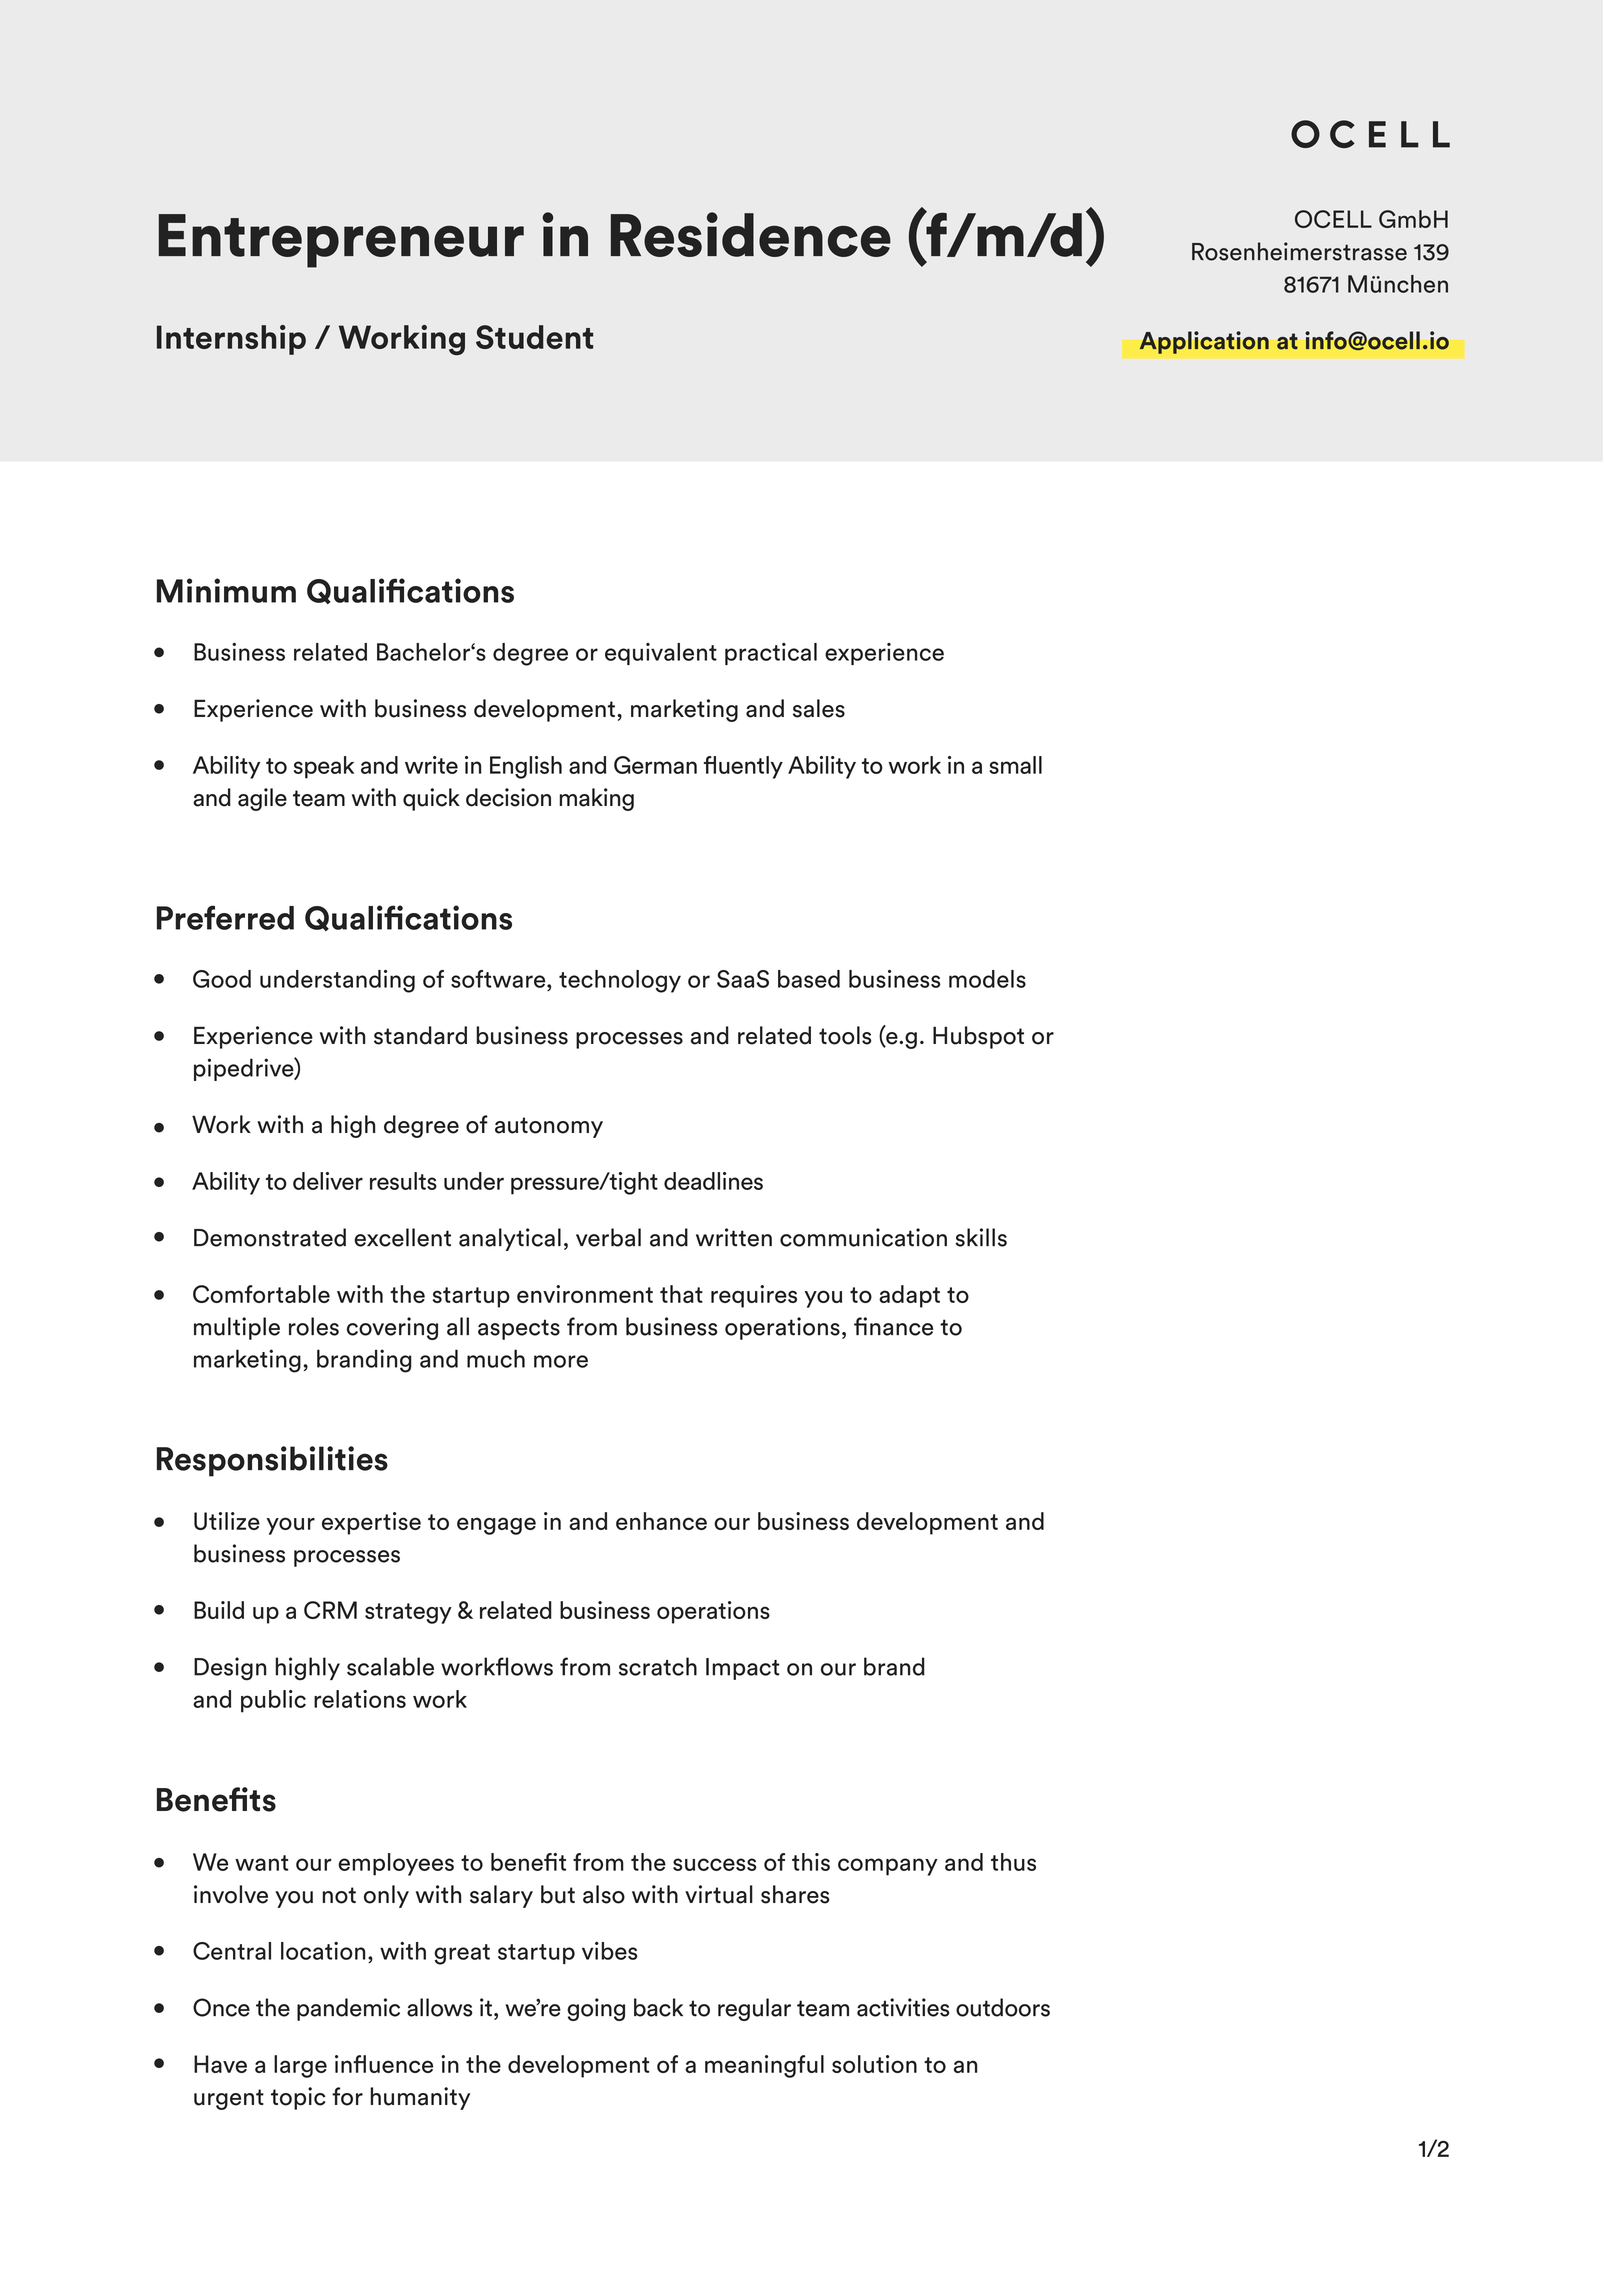  I want to click on fluently, so click(743, 767).
